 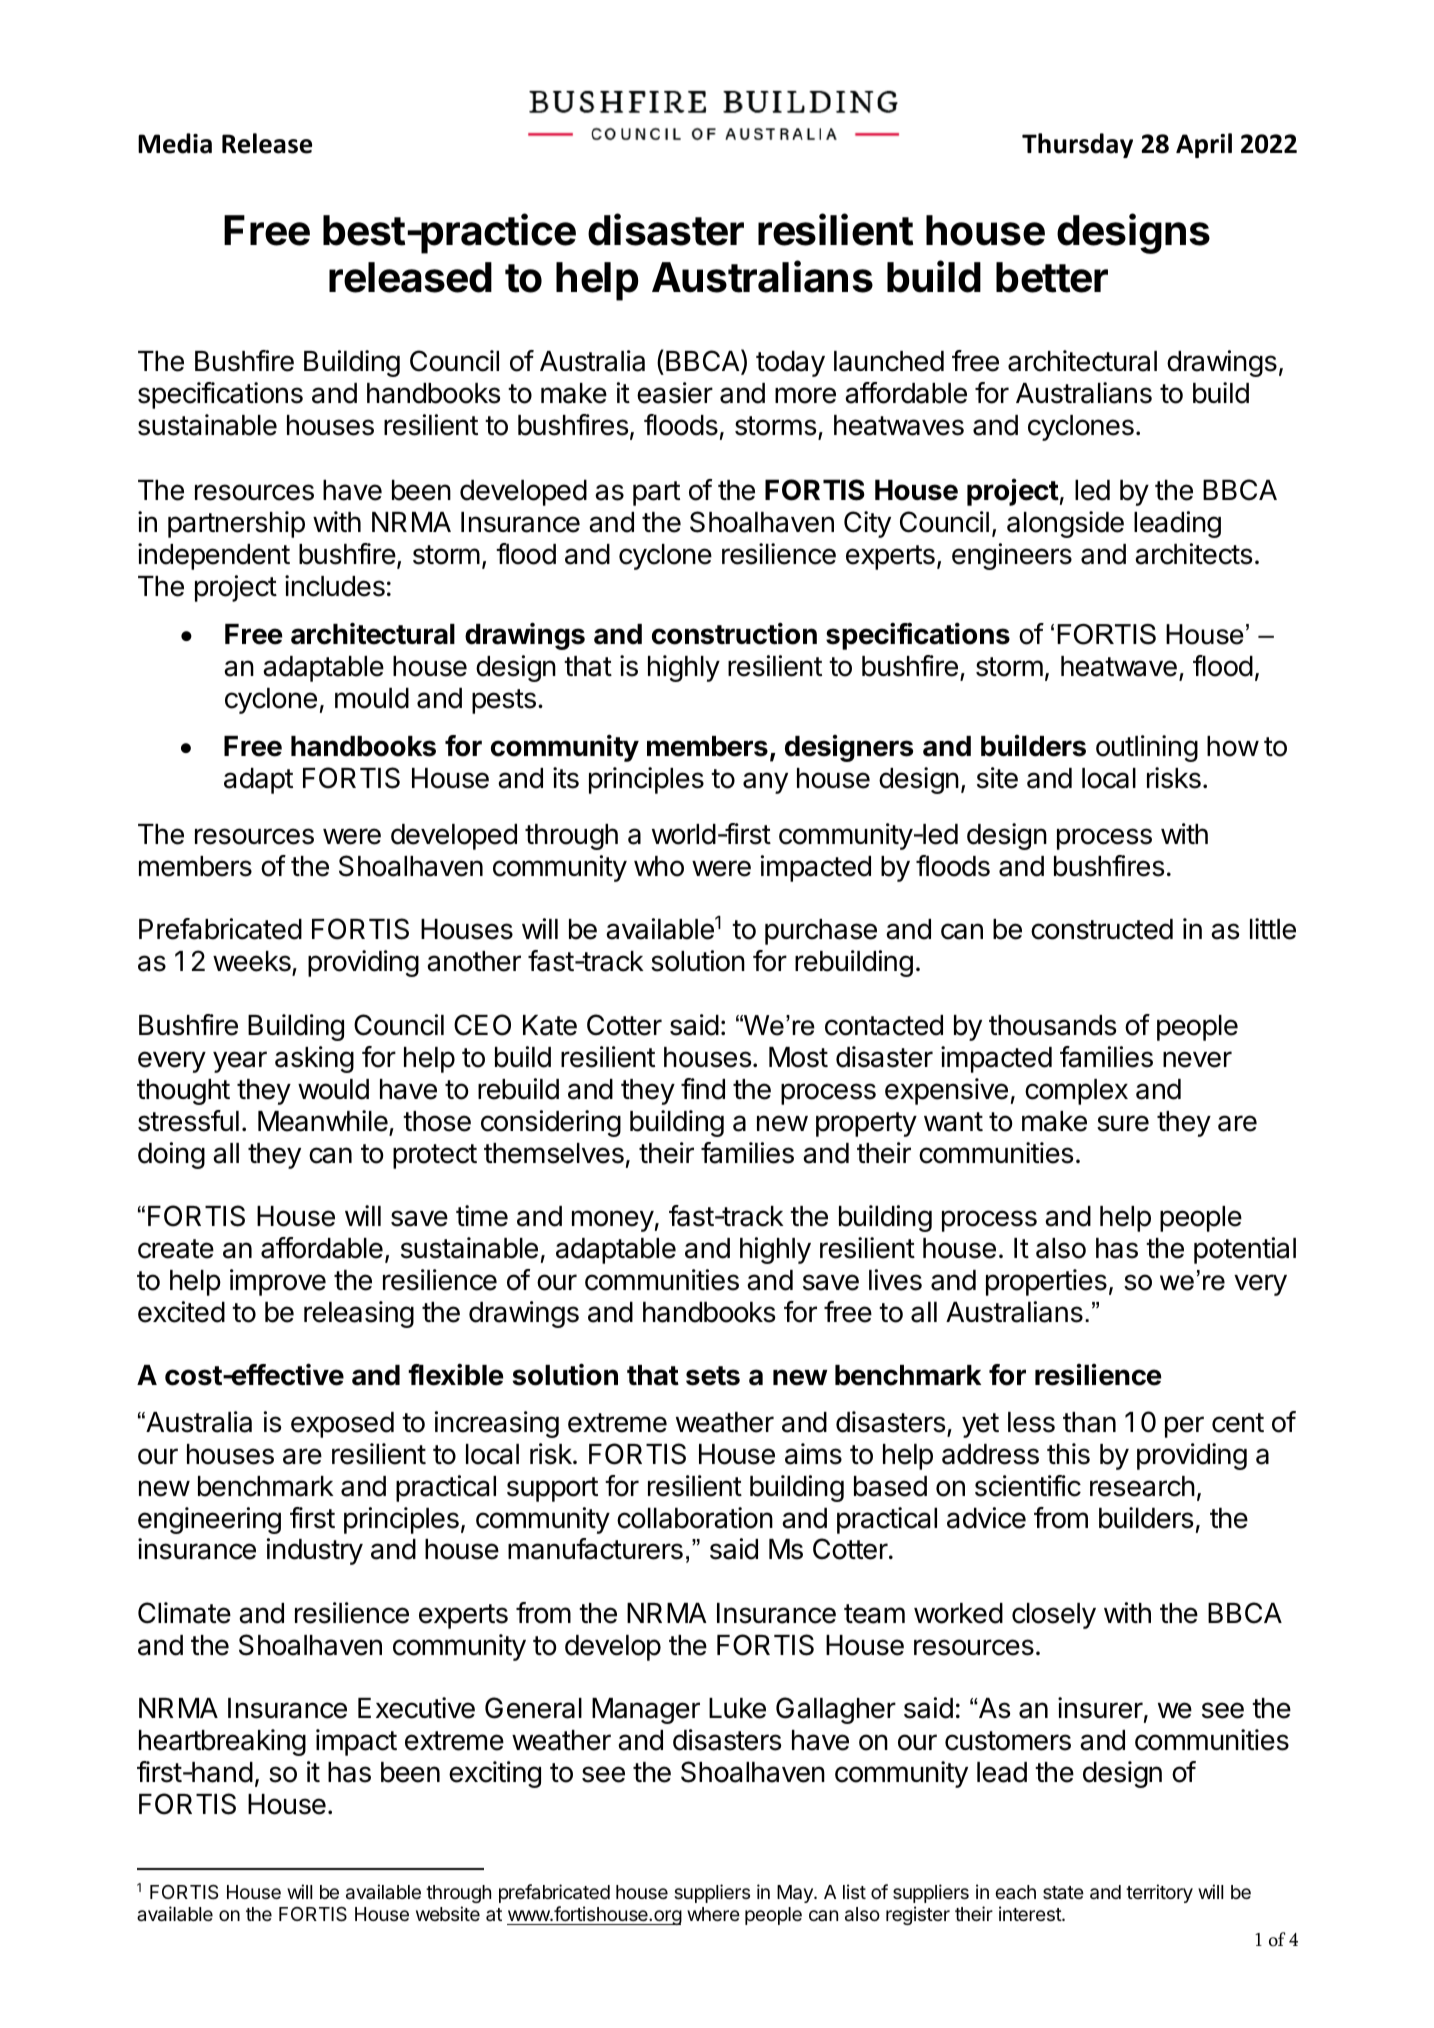 I want to click on mould, so click(x=372, y=698).
